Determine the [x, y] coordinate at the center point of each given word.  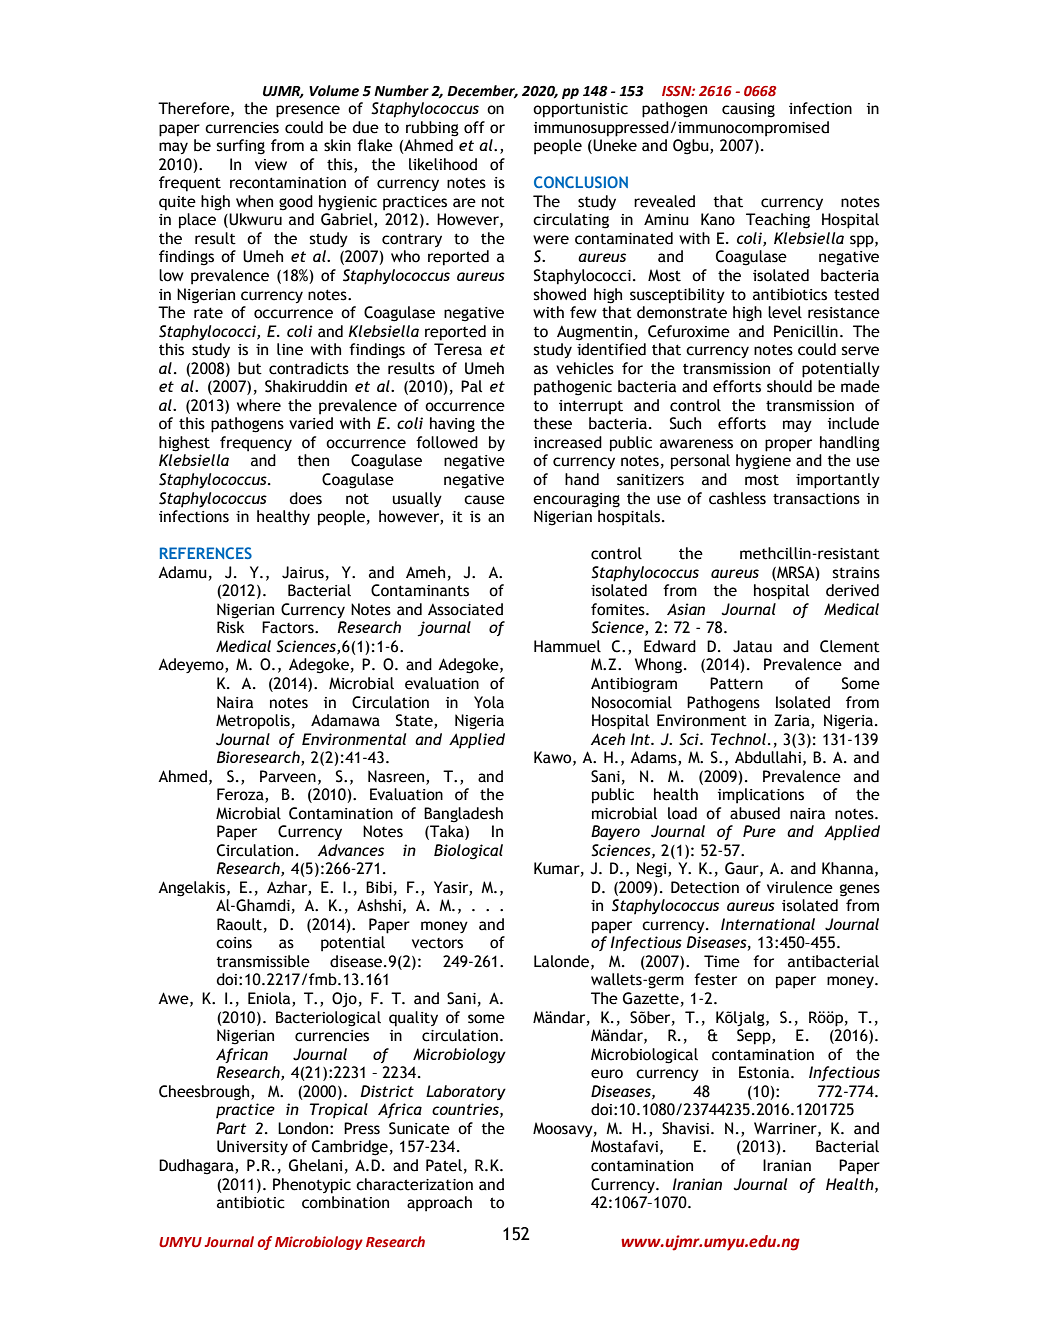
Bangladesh [463, 815]
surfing [240, 147]
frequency [256, 444]
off [474, 127]
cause [484, 500]
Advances [351, 850]
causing [748, 110]
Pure [759, 831]
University [252, 1147]
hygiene [763, 462]
